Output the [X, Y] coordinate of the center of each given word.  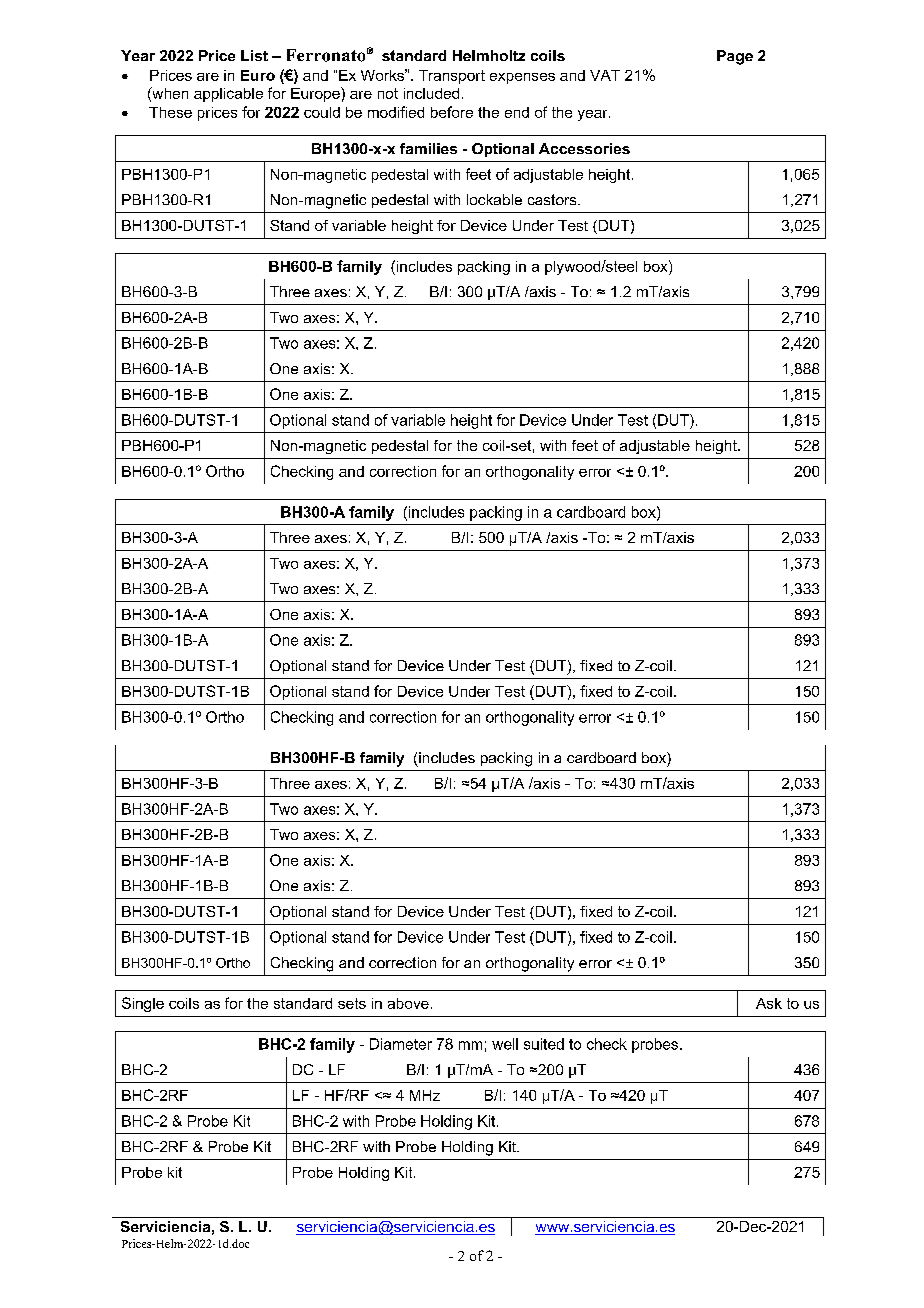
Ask [769, 1003]
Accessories [584, 148]
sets [352, 1003]
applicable [228, 95]
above [408, 1003]
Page [735, 57]
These [170, 112]
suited [544, 1044]
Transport [452, 77]
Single [143, 1004]
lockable [494, 199]
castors [553, 199]
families [428, 148]
